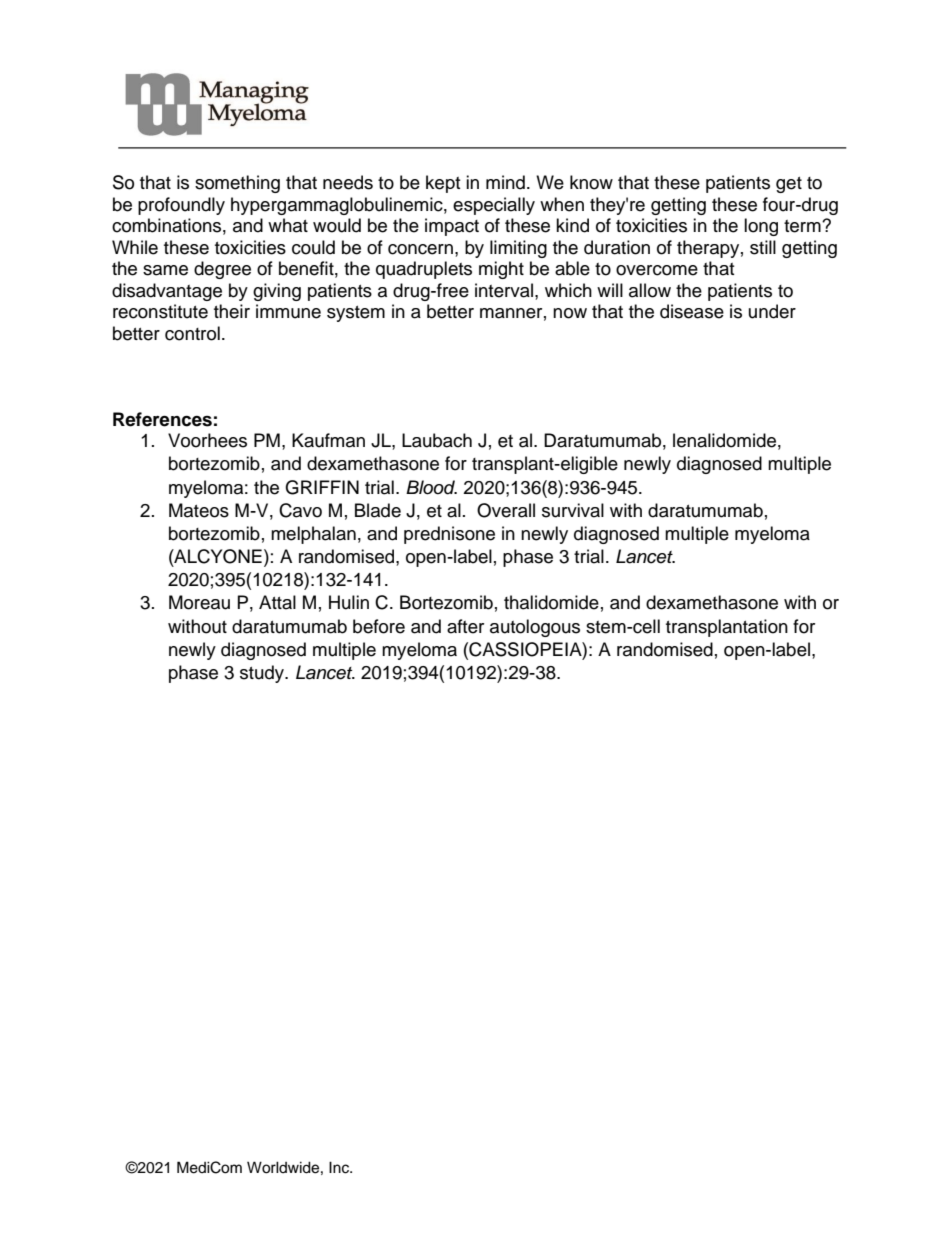  I want to click on Inc, so click(340, 1167).
